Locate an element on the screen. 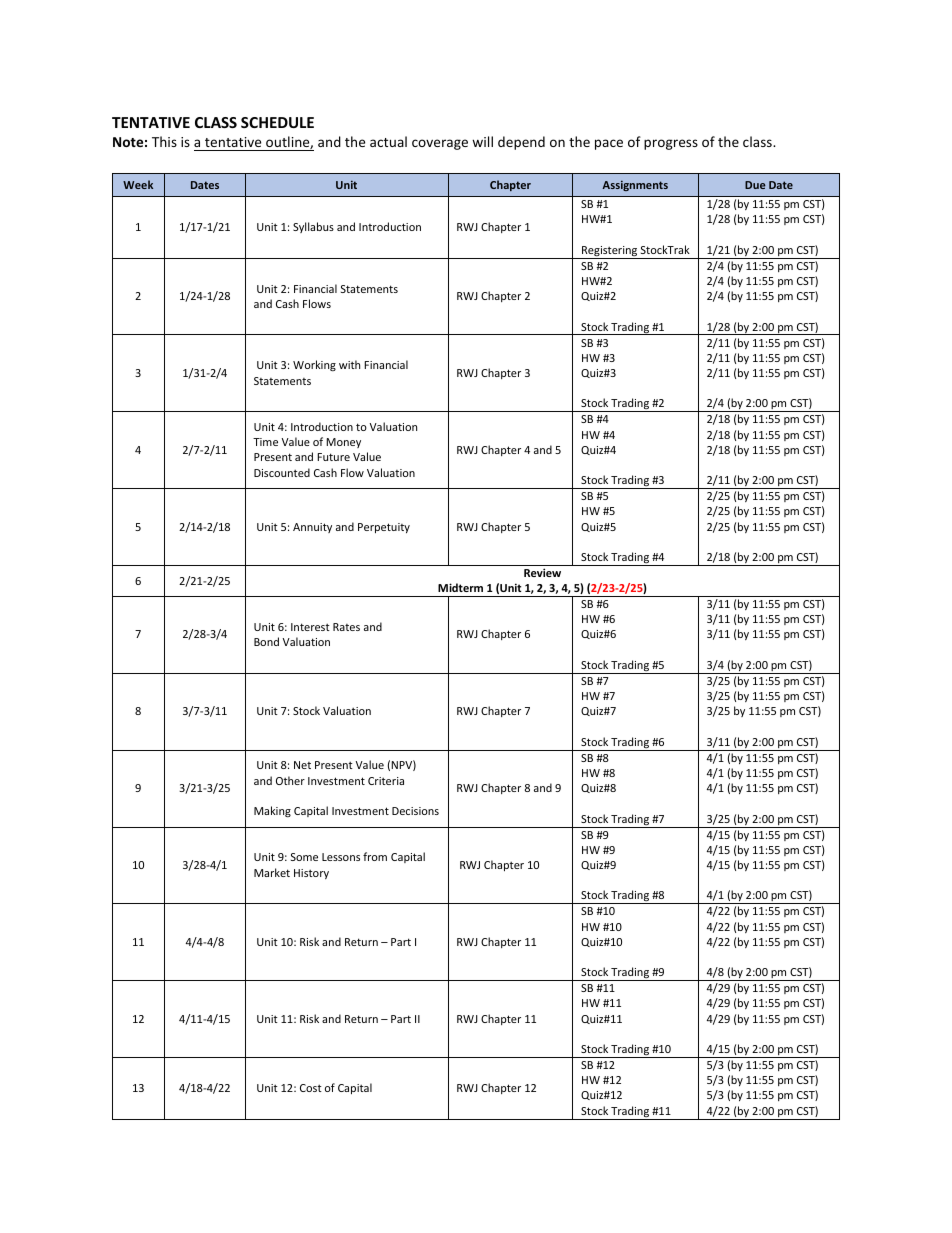  Making is located at coordinates (272, 811).
